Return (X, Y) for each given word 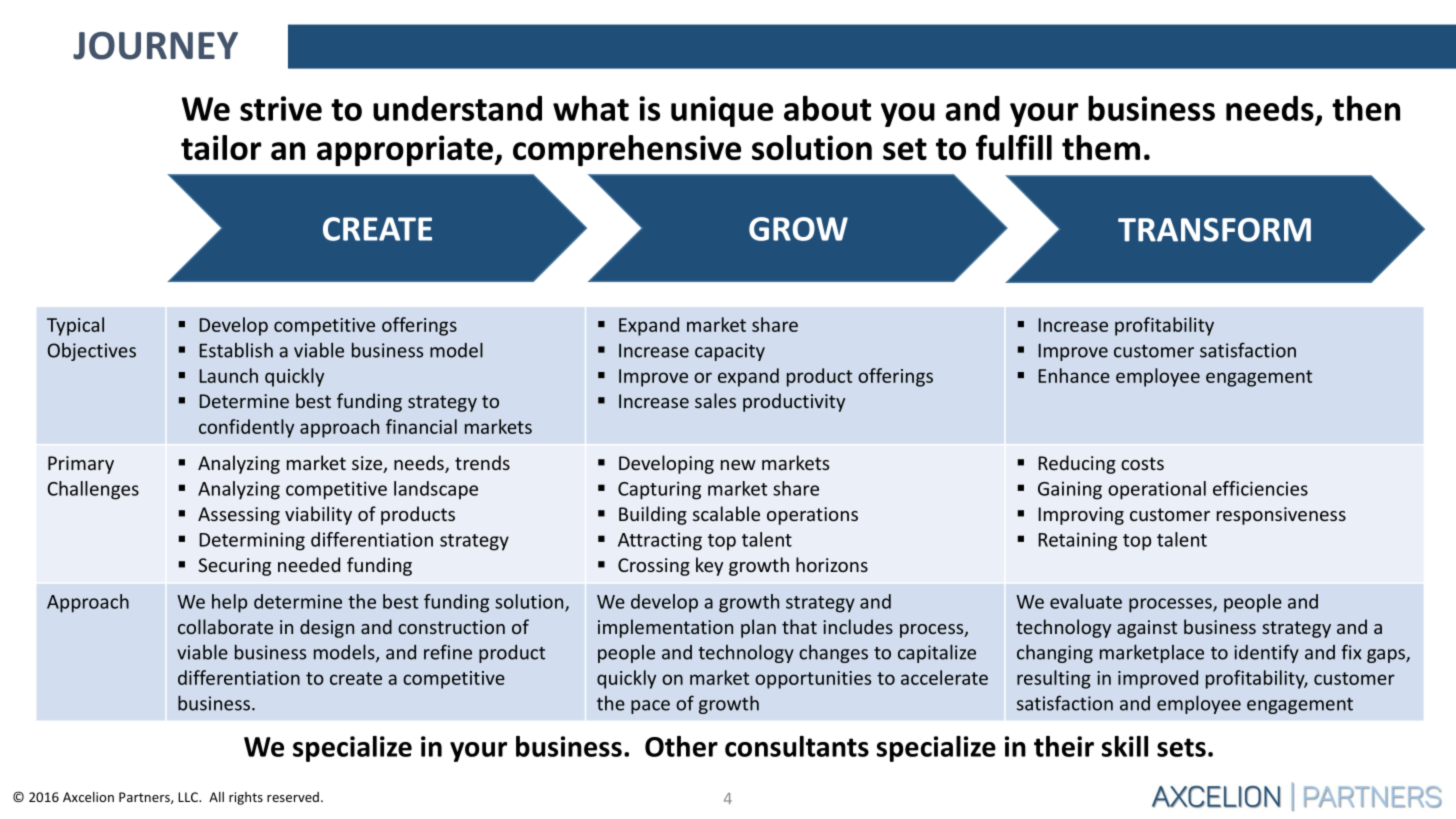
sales (715, 400)
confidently (246, 428)
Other (681, 746)
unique (722, 111)
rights (246, 798)
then (1366, 108)
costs (1142, 463)
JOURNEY (155, 46)
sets (1181, 747)
